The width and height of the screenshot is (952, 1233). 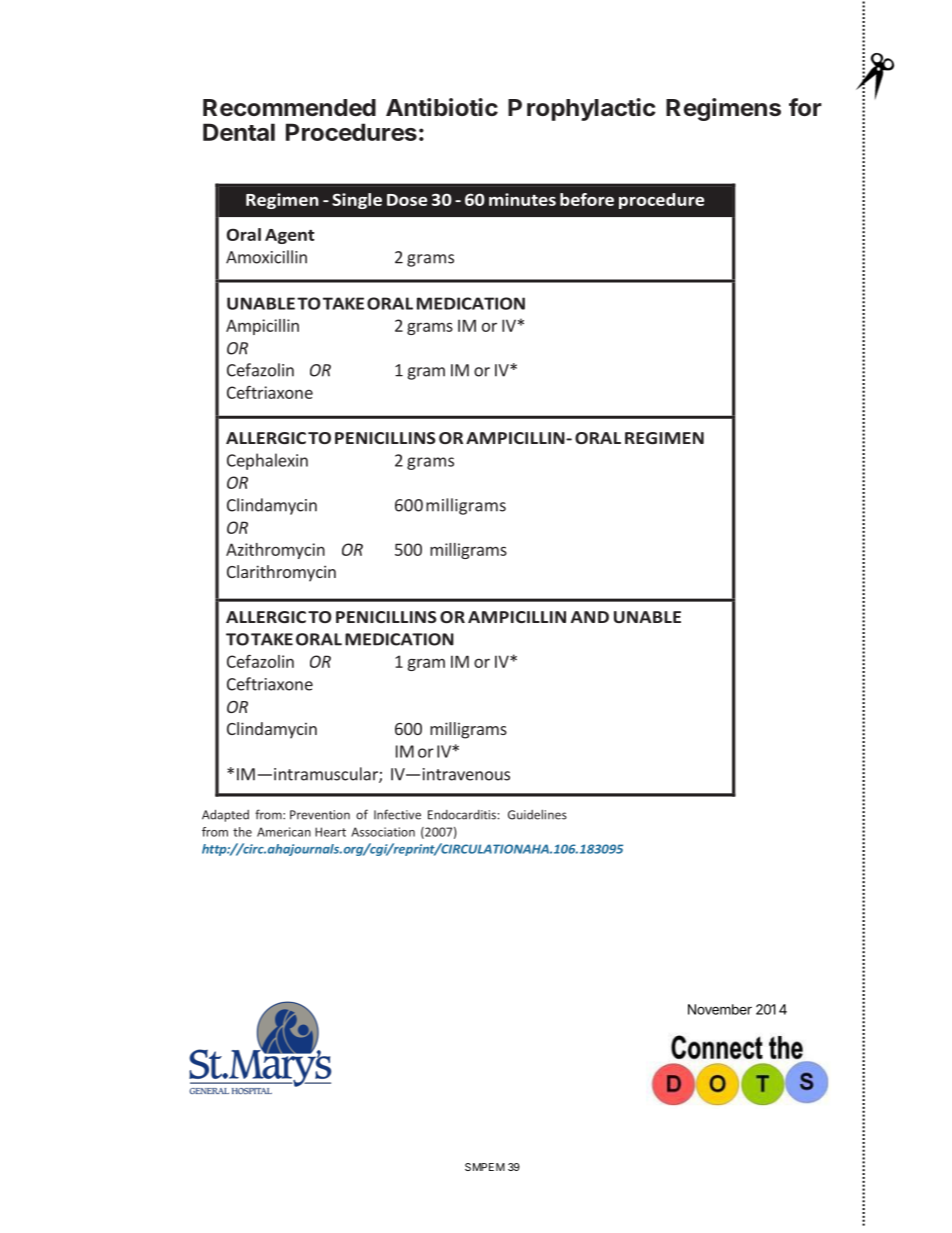 What do you see at coordinates (587, 199) in the screenshot?
I see `before` at bounding box center [587, 199].
